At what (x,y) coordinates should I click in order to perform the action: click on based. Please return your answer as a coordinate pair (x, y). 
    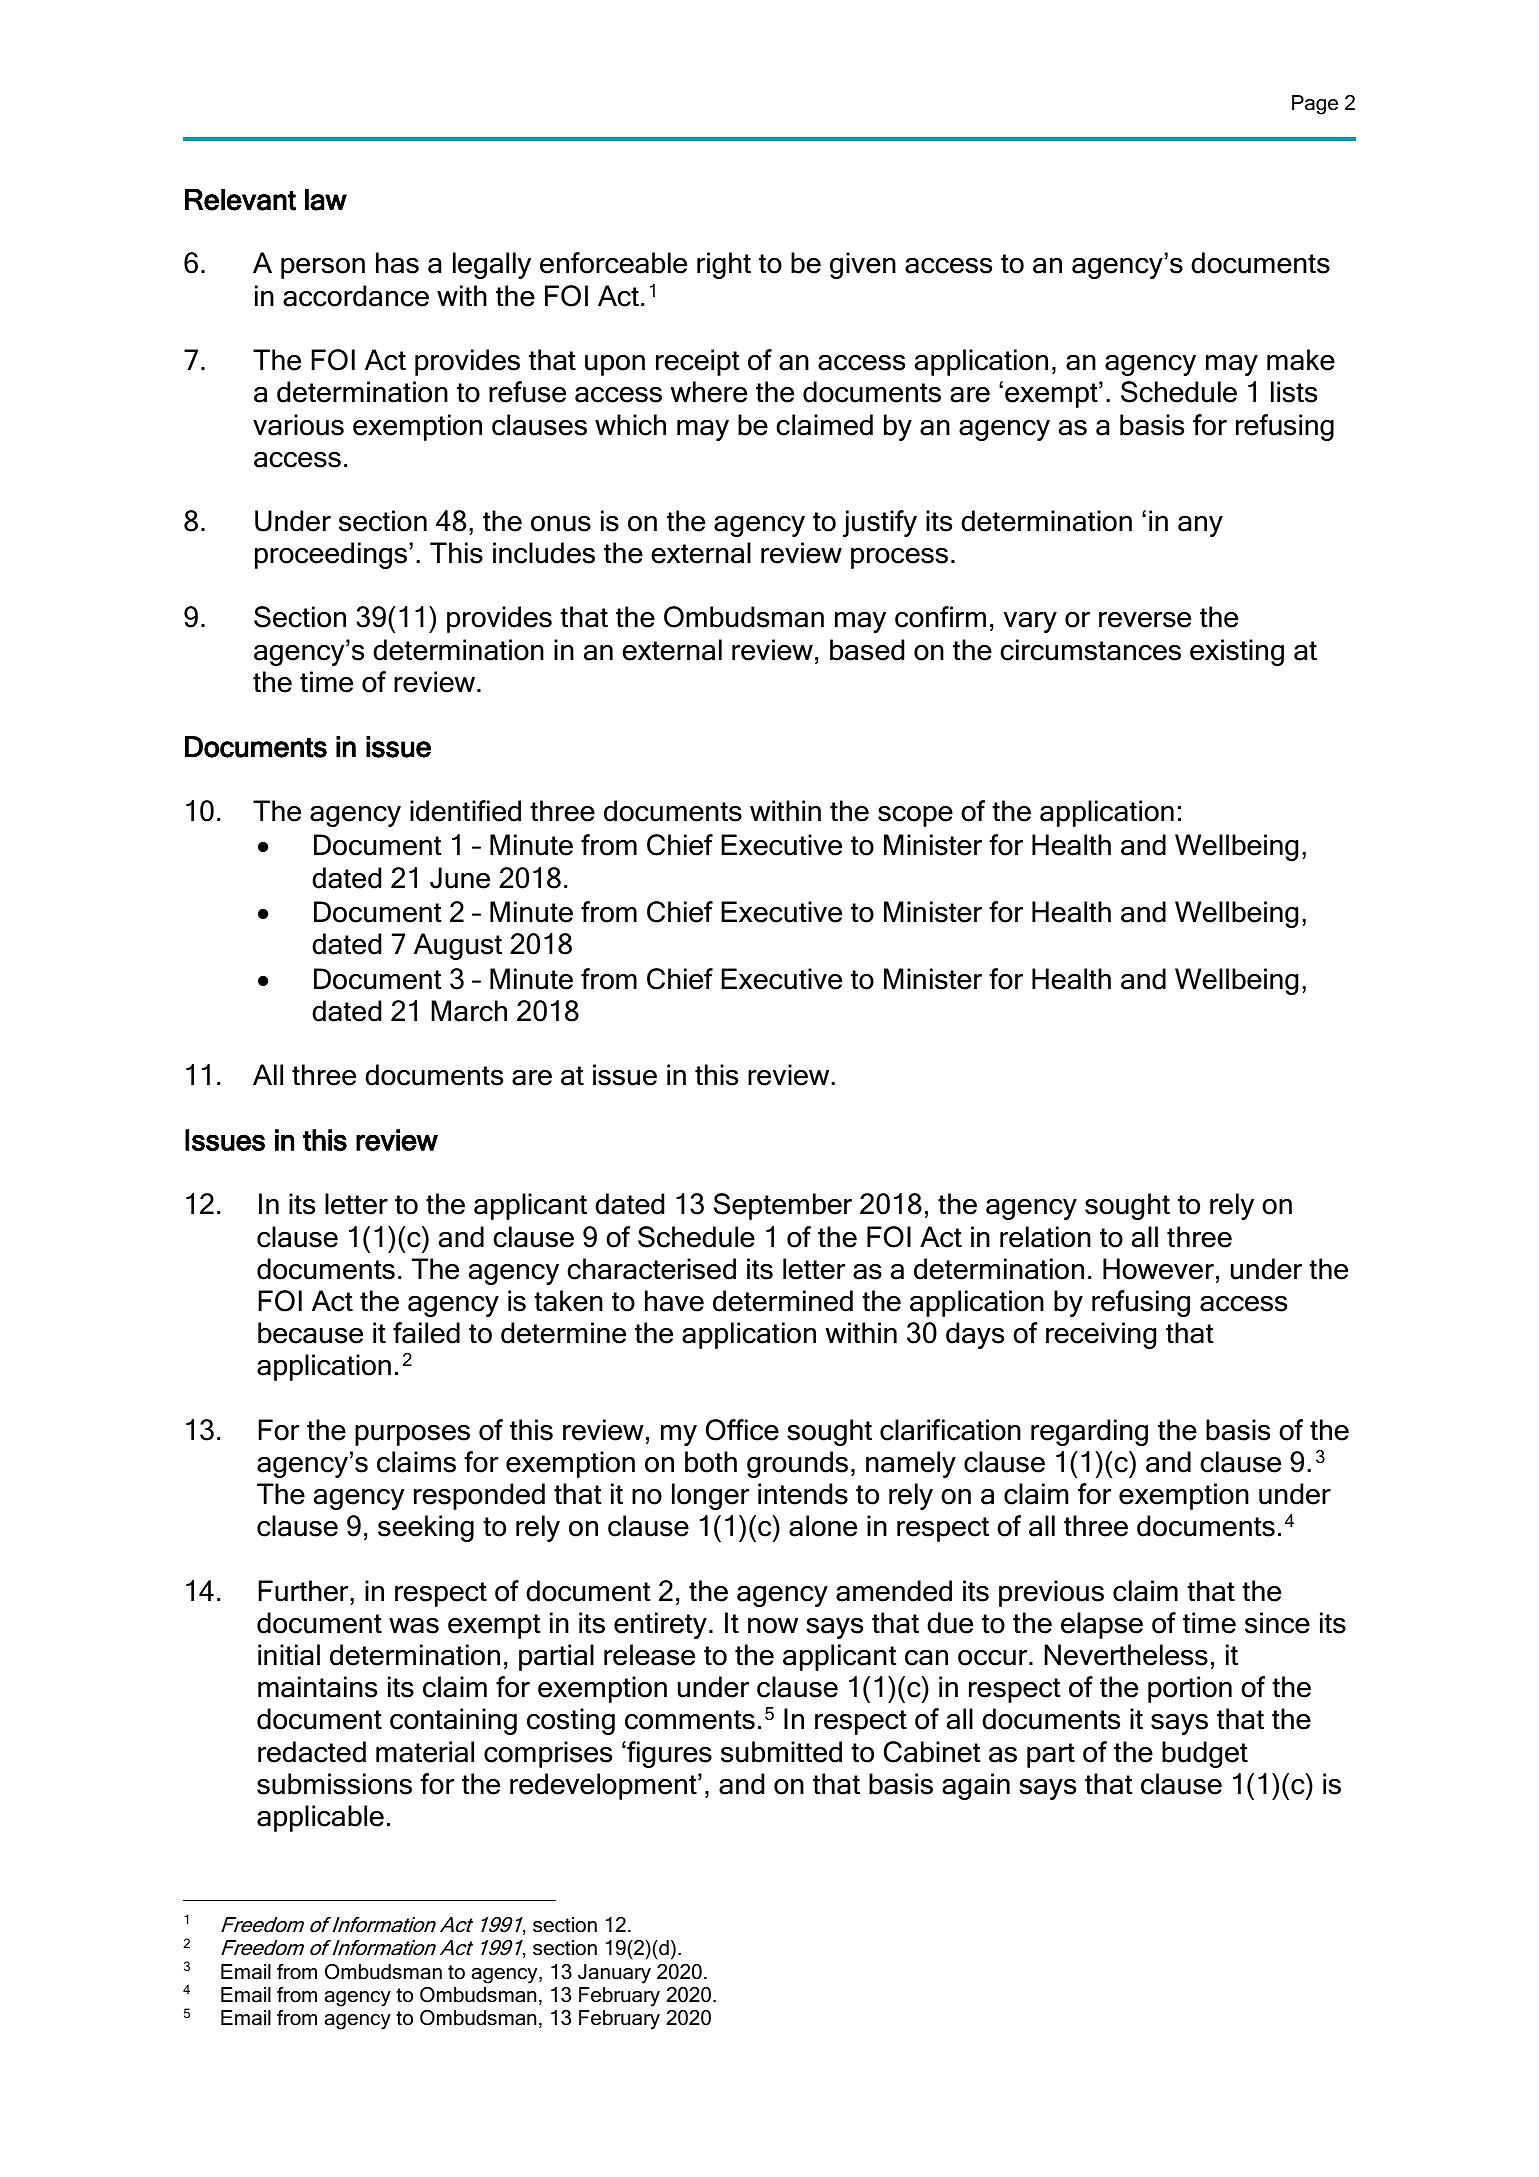
    Looking at the image, I should click on (867, 650).
